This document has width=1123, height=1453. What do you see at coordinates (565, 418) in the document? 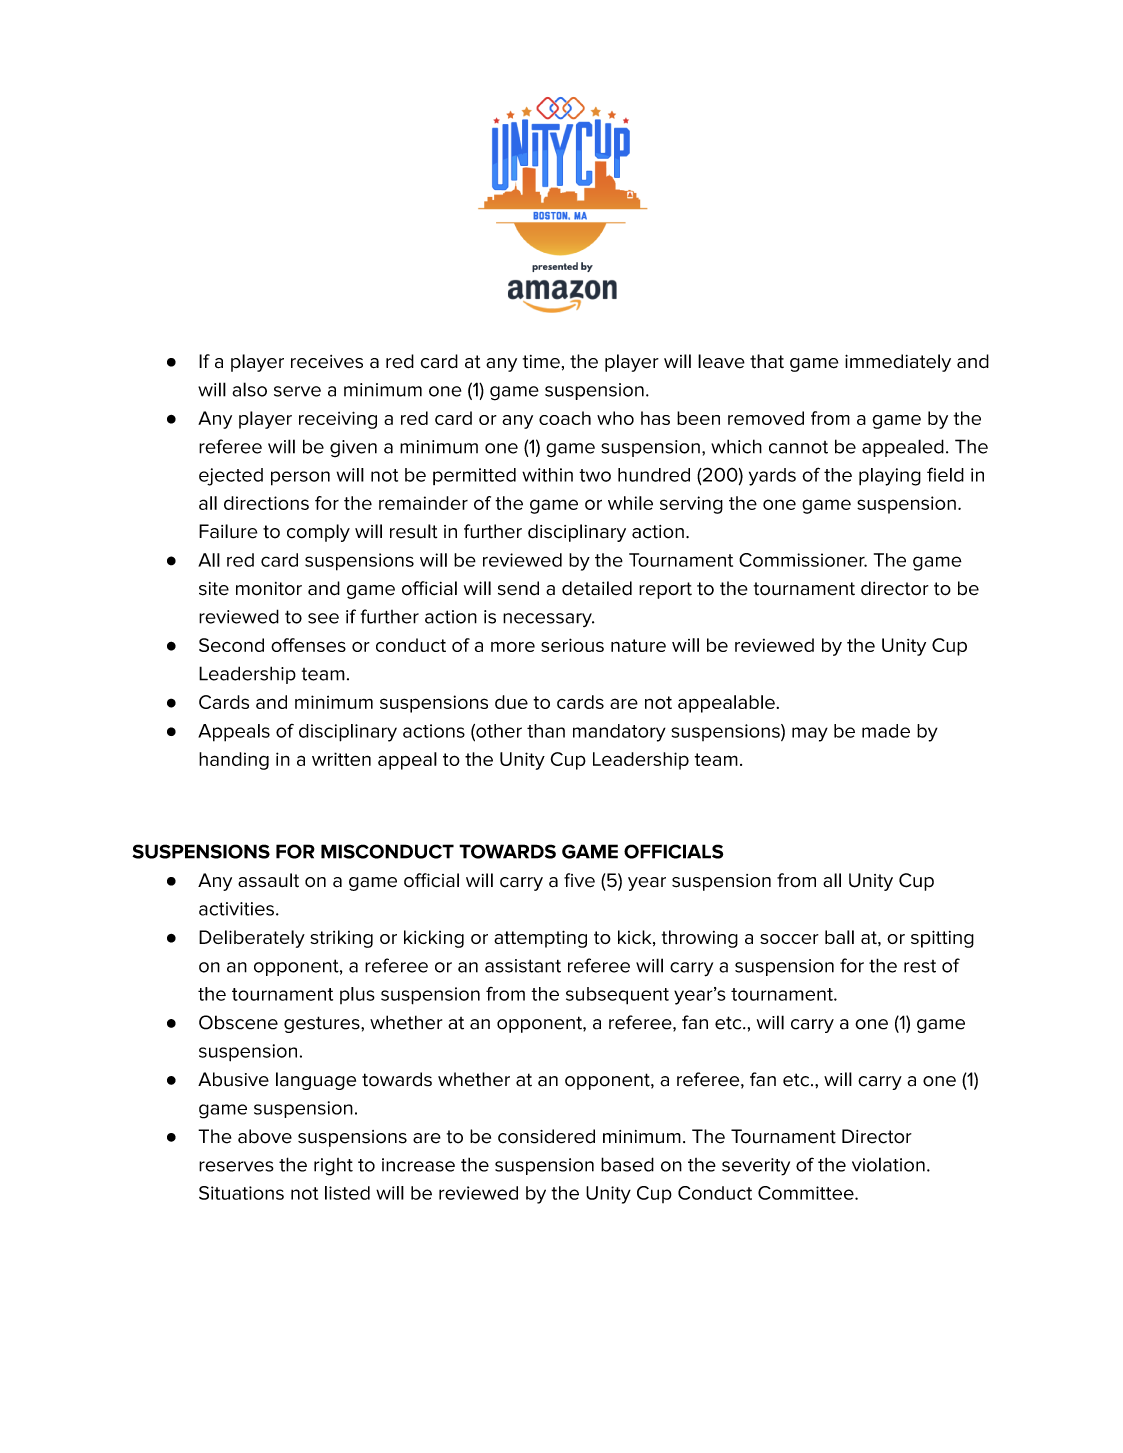
I see `coach` at bounding box center [565, 418].
